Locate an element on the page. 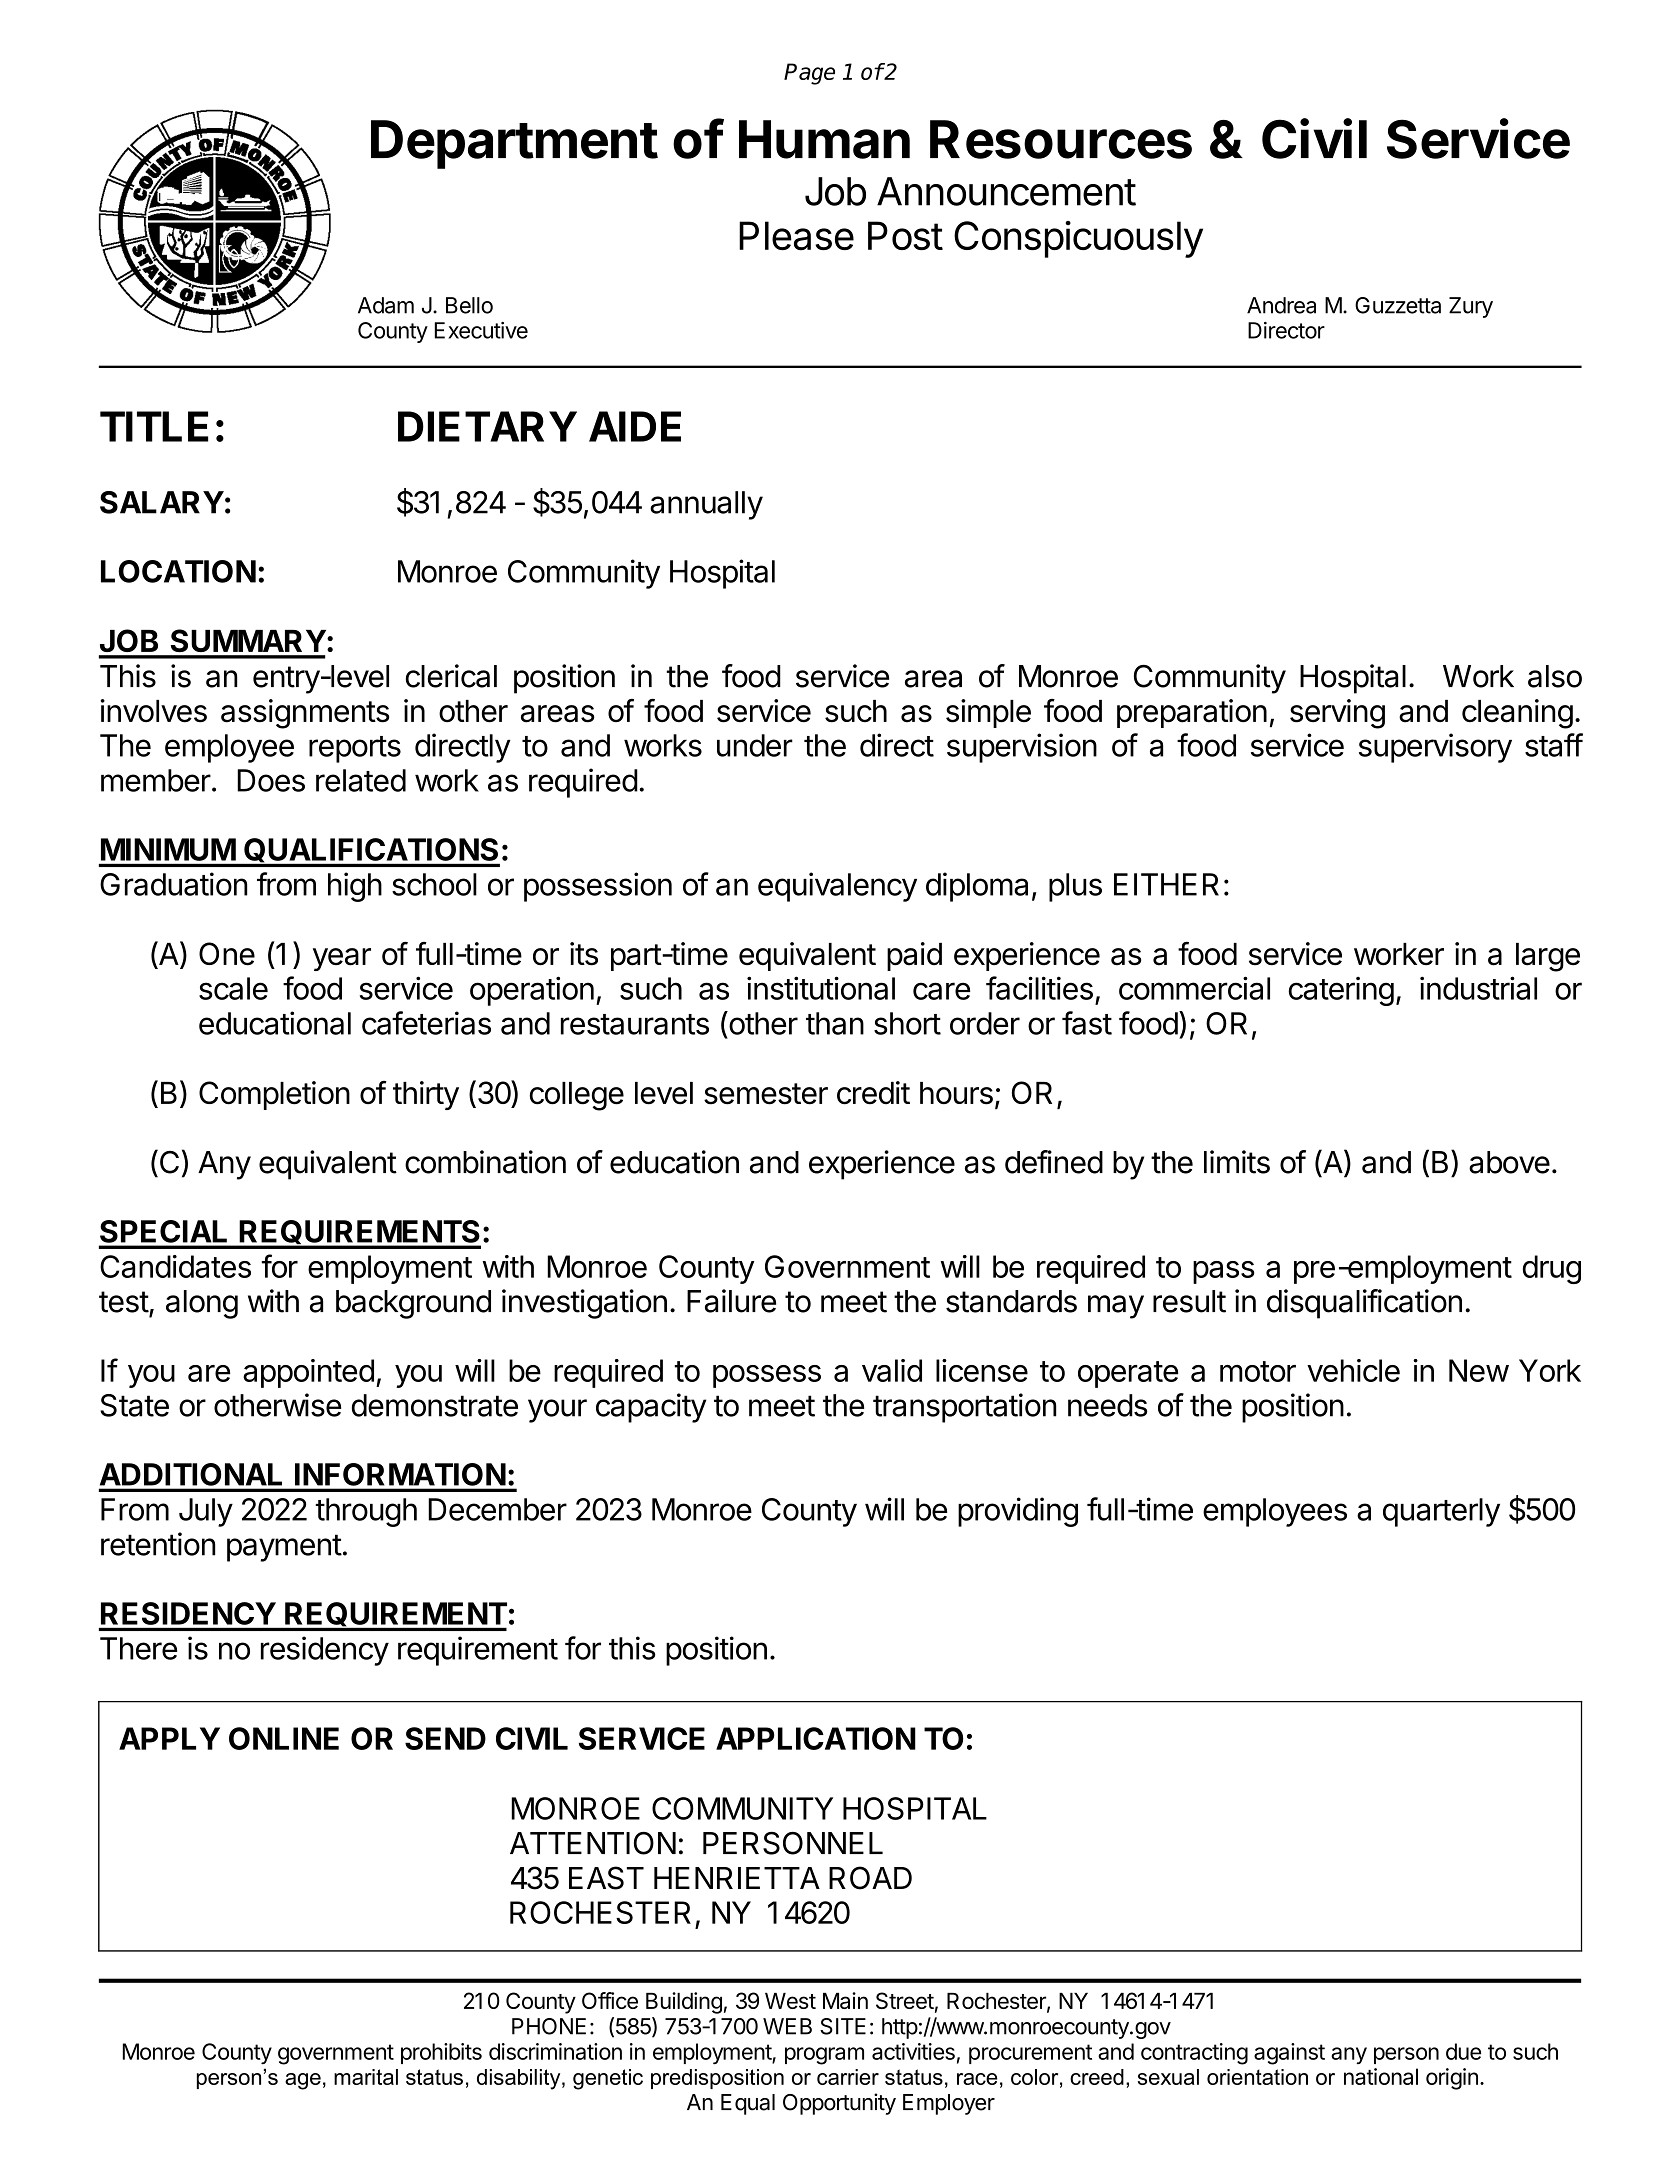 The image size is (1680, 2174). Andrea is located at coordinates (1281, 305).
